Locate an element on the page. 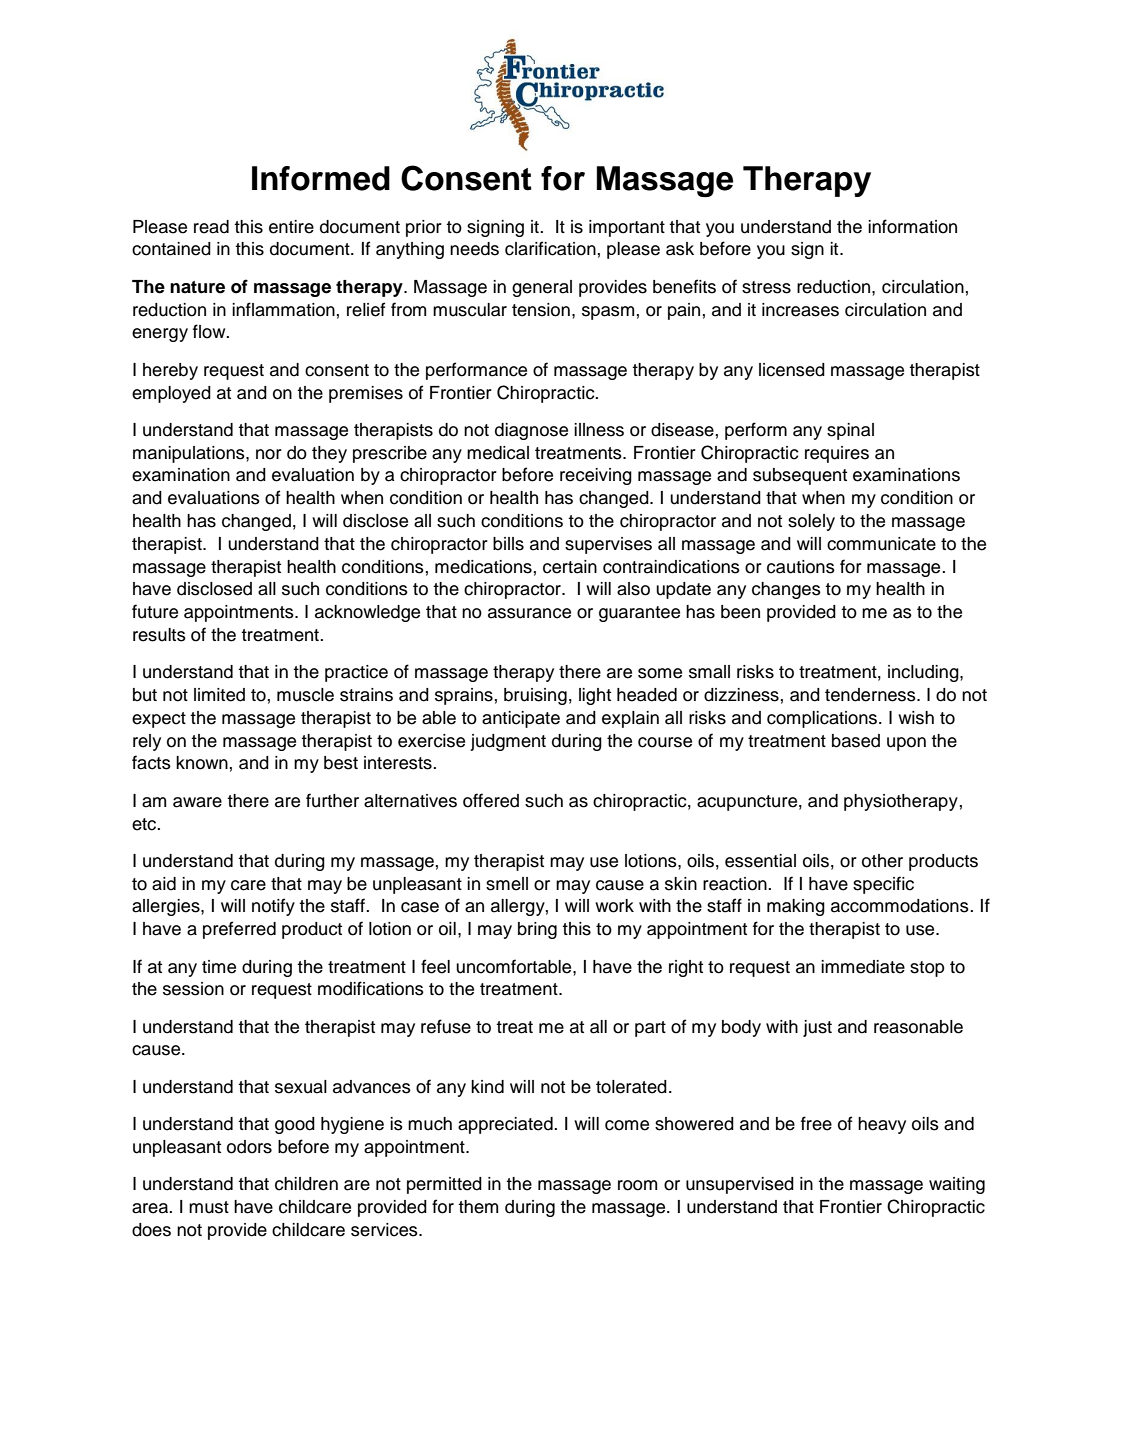  clarification is located at coordinates (550, 248).
